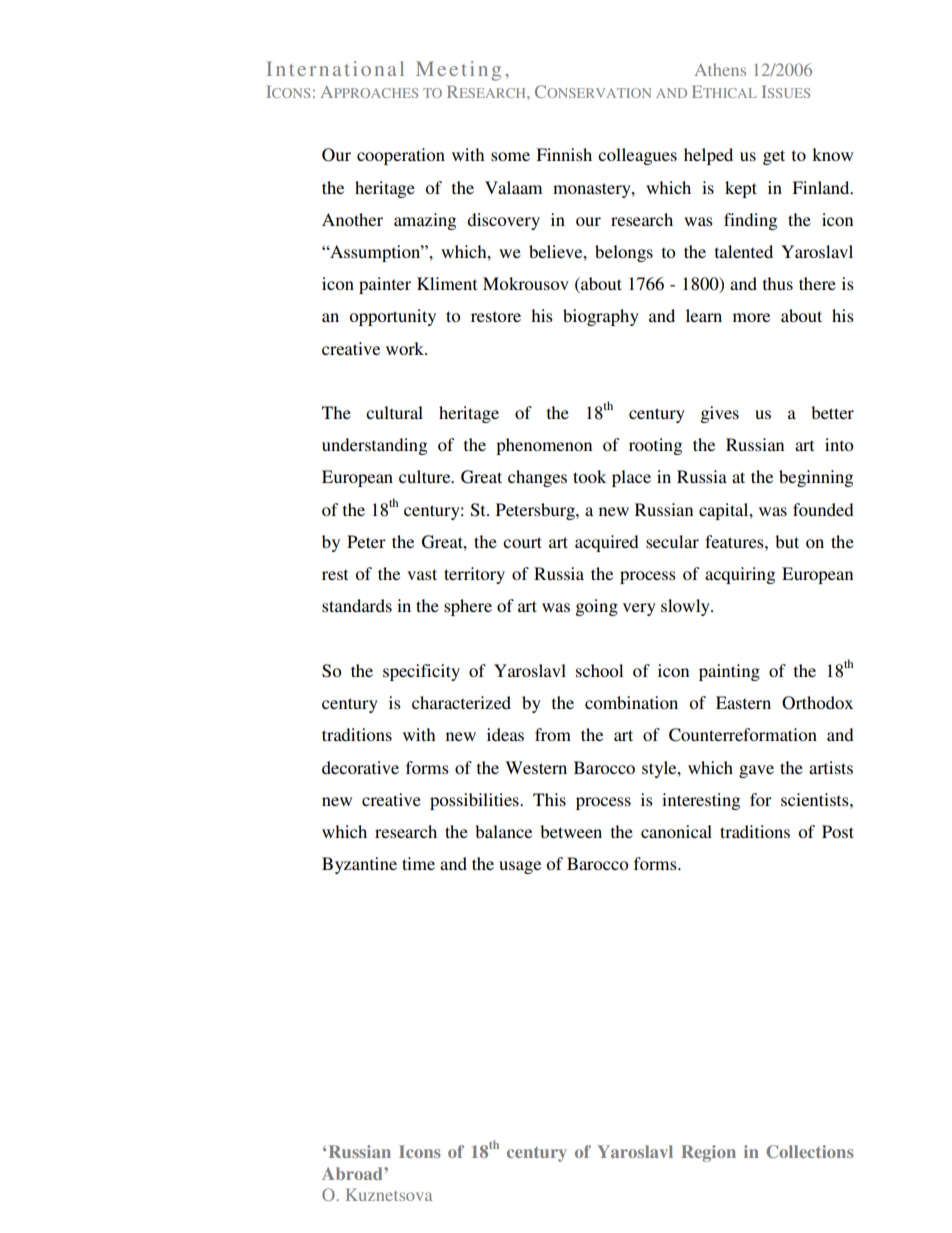 The image size is (952, 1233). I want to click on took, so click(589, 476).
